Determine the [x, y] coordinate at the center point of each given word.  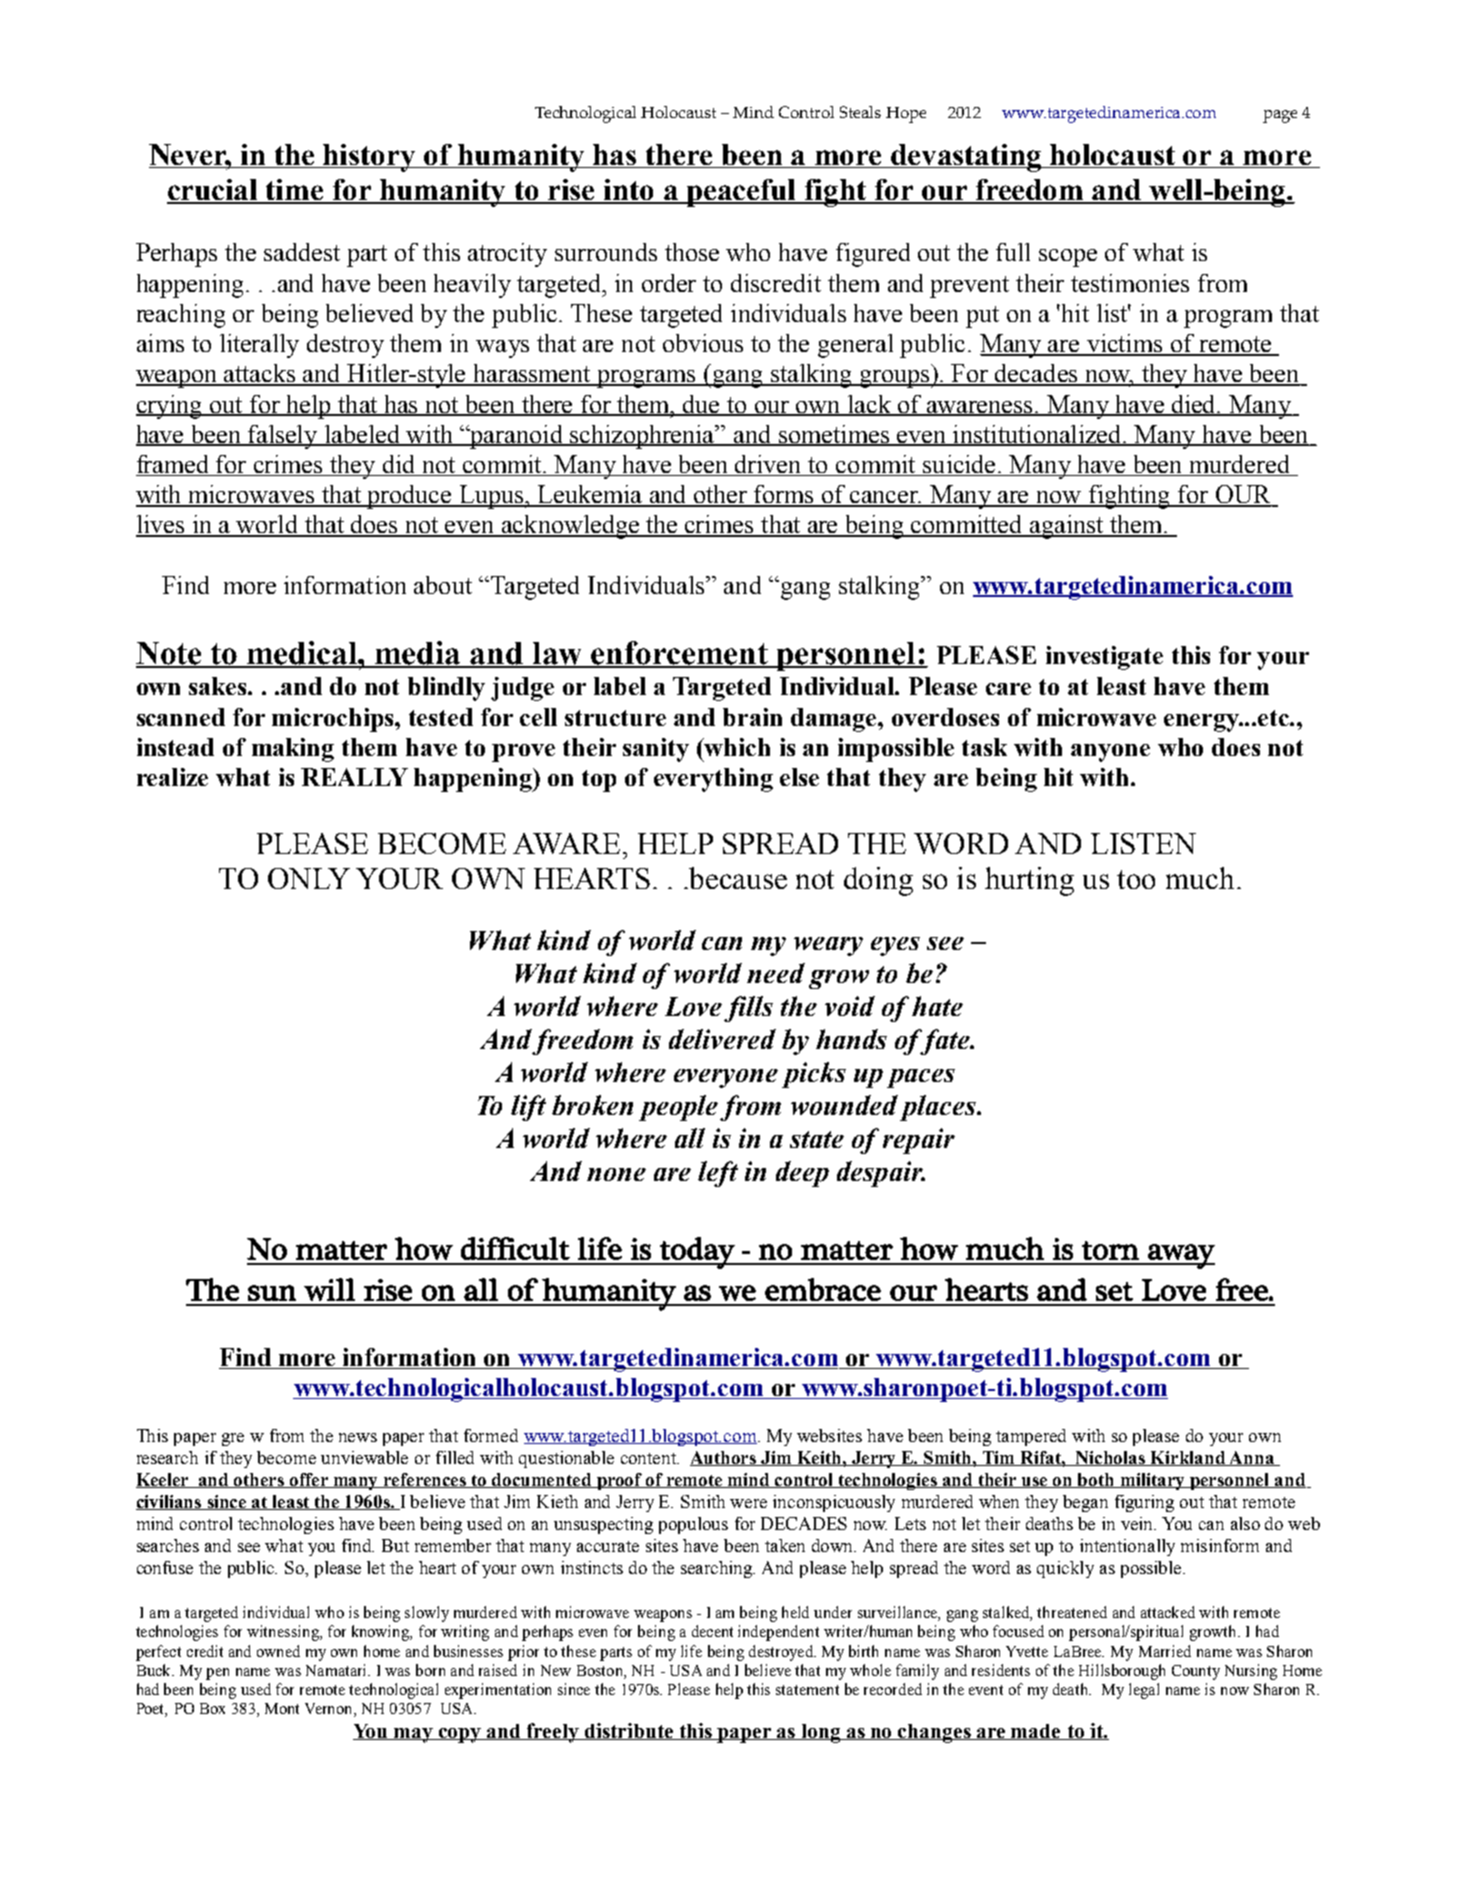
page [1280, 116]
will [329, 1289]
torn [1110, 1250]
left [718, 1174]
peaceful [742, 193]
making [293, 750]
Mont [282, 1708]
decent [712, 1631]
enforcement [680, 654]
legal [1144, 1691]
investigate [1104, 658]
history [370, 158]
